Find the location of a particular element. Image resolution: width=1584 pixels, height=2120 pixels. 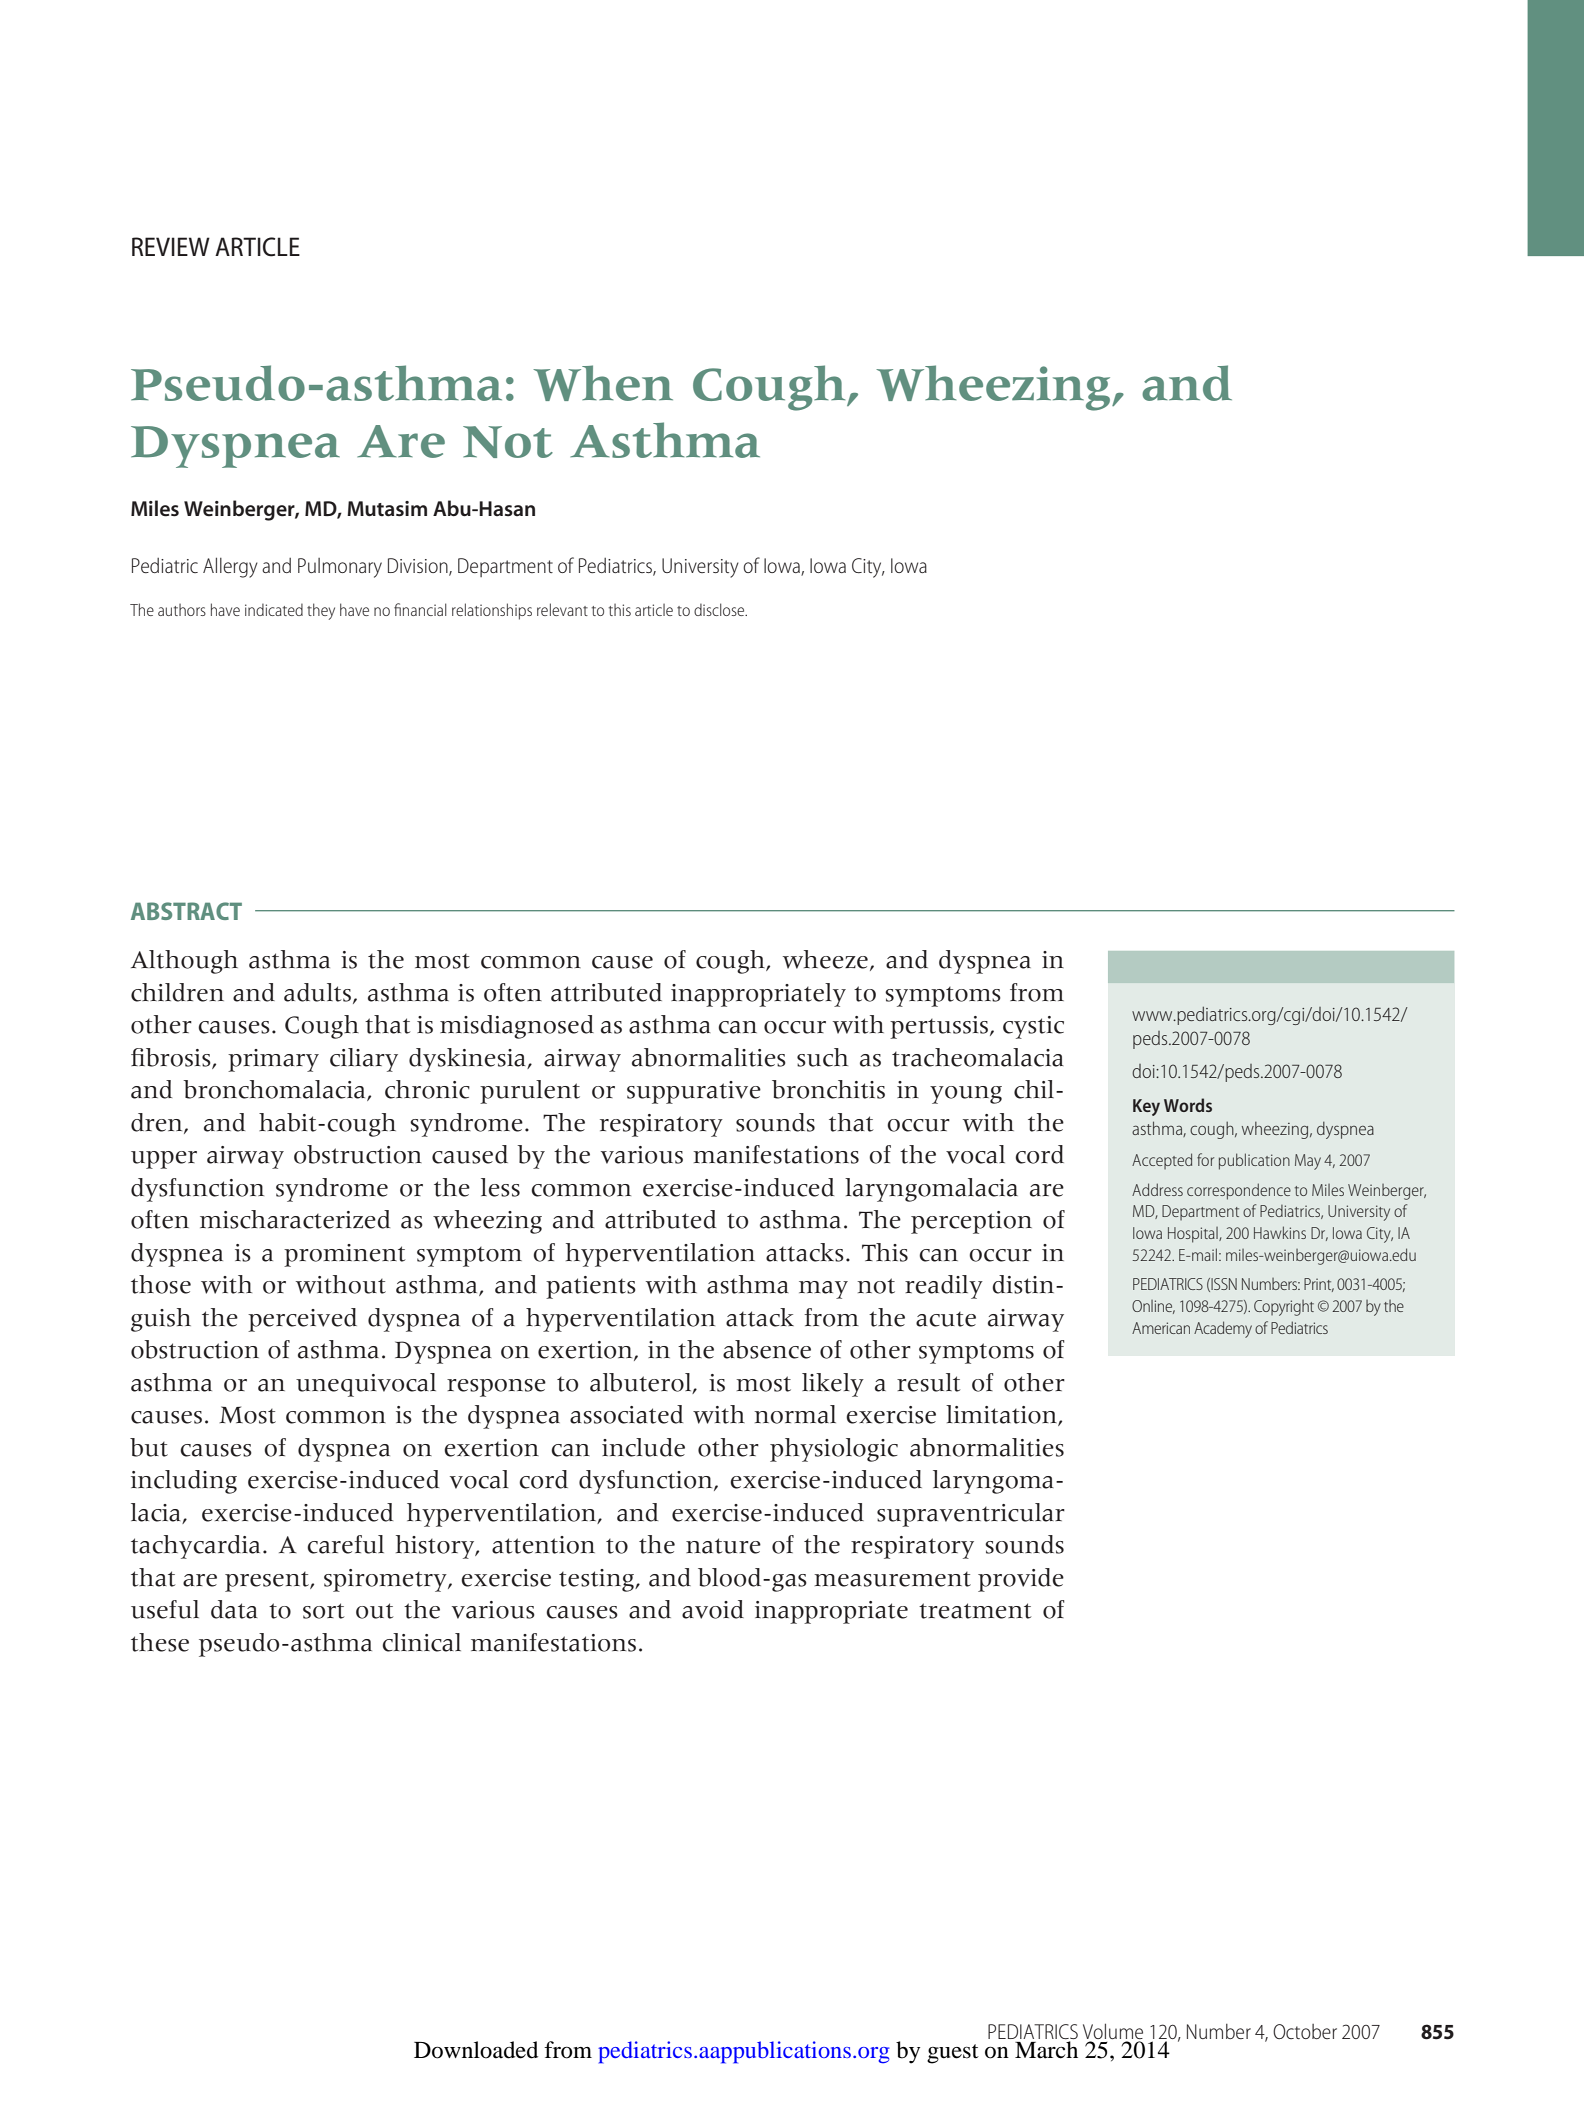

guest is located at coordinates (953, 2054).
